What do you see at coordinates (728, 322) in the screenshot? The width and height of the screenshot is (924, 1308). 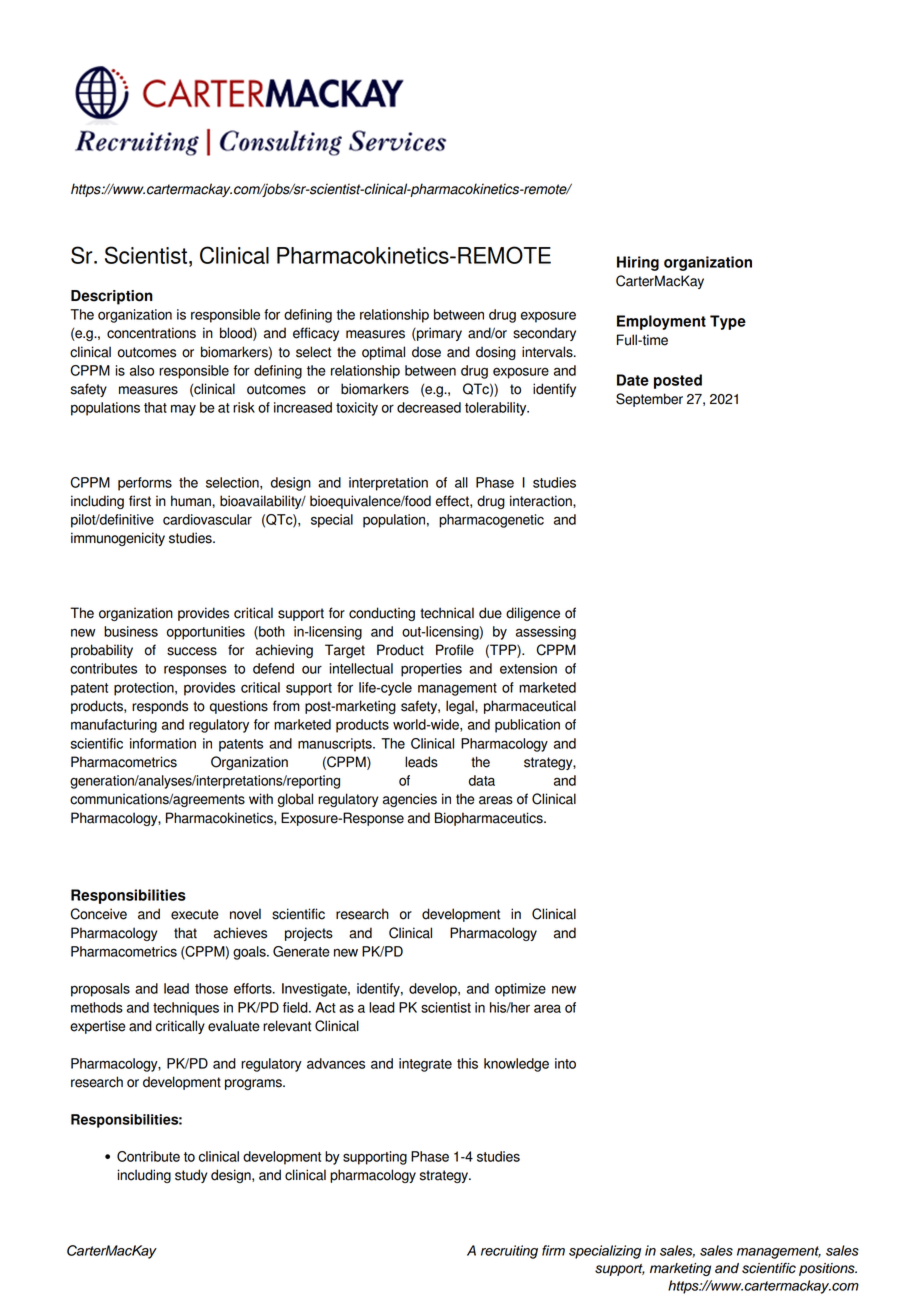 I see `Type` at bounding box center [728, 322].
